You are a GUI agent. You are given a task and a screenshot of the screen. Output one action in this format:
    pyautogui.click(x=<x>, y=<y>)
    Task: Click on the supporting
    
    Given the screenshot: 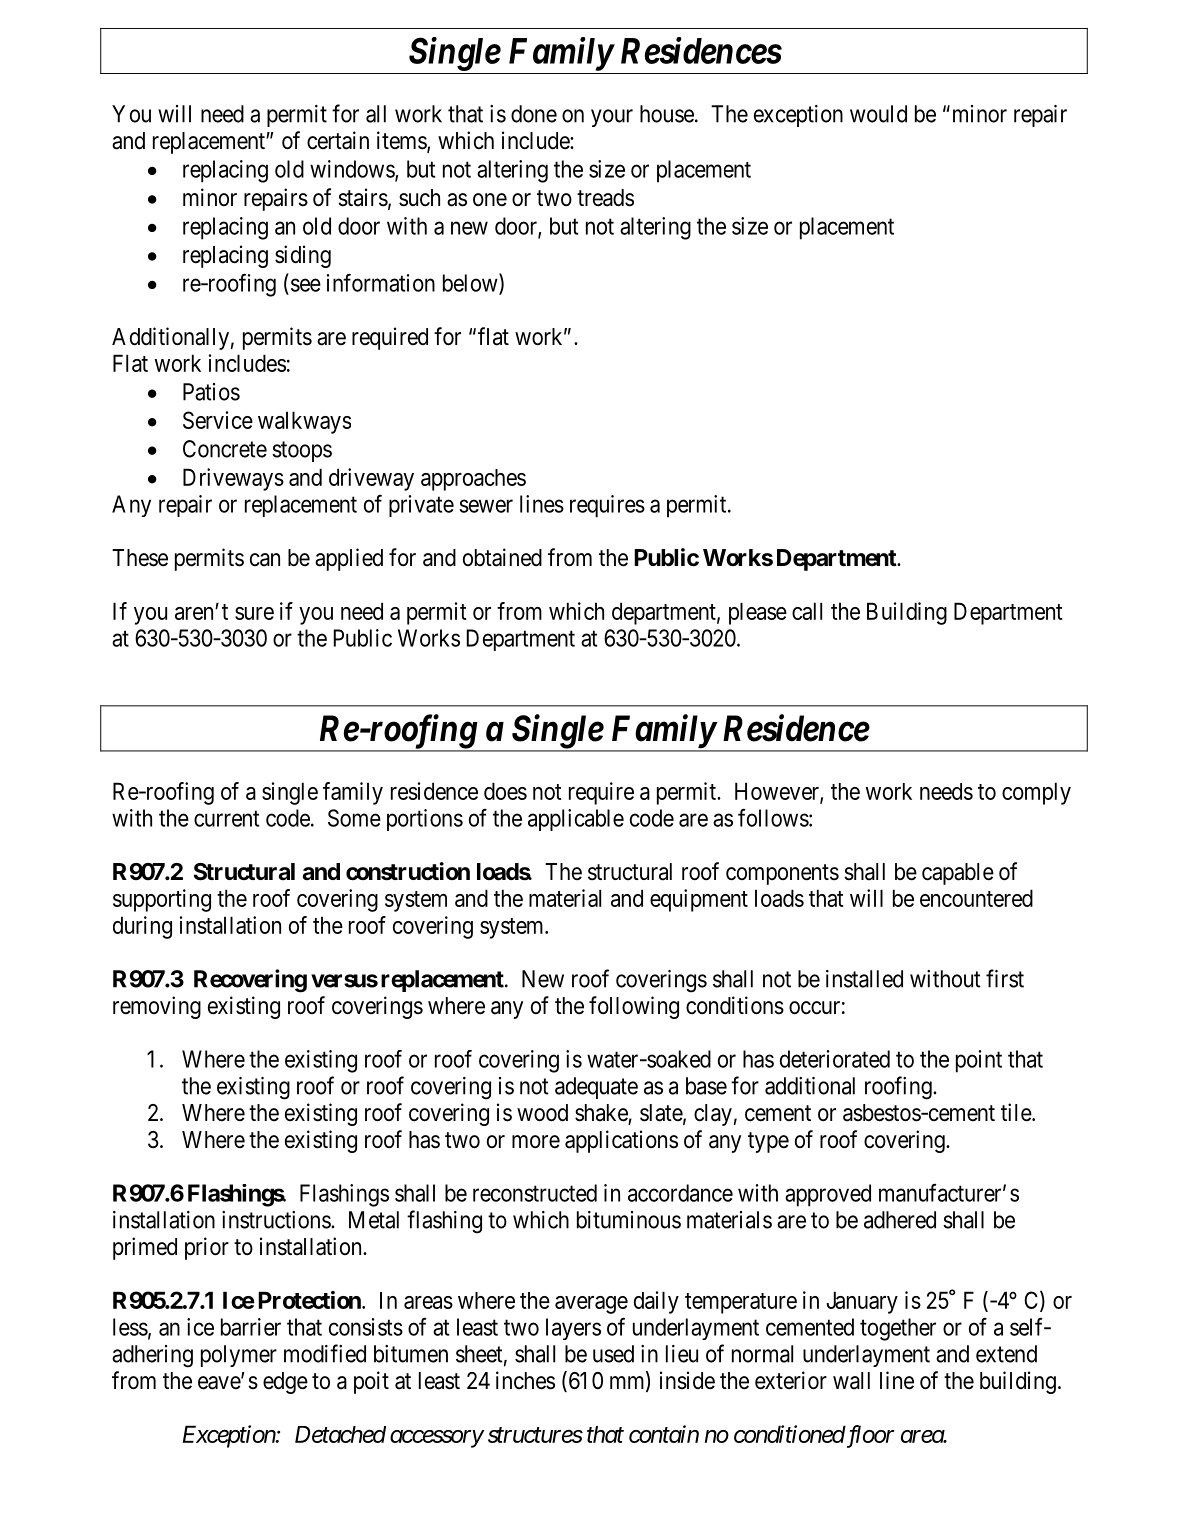 What is the action you would take?
    pyautogui.click(x=162, y=900)
